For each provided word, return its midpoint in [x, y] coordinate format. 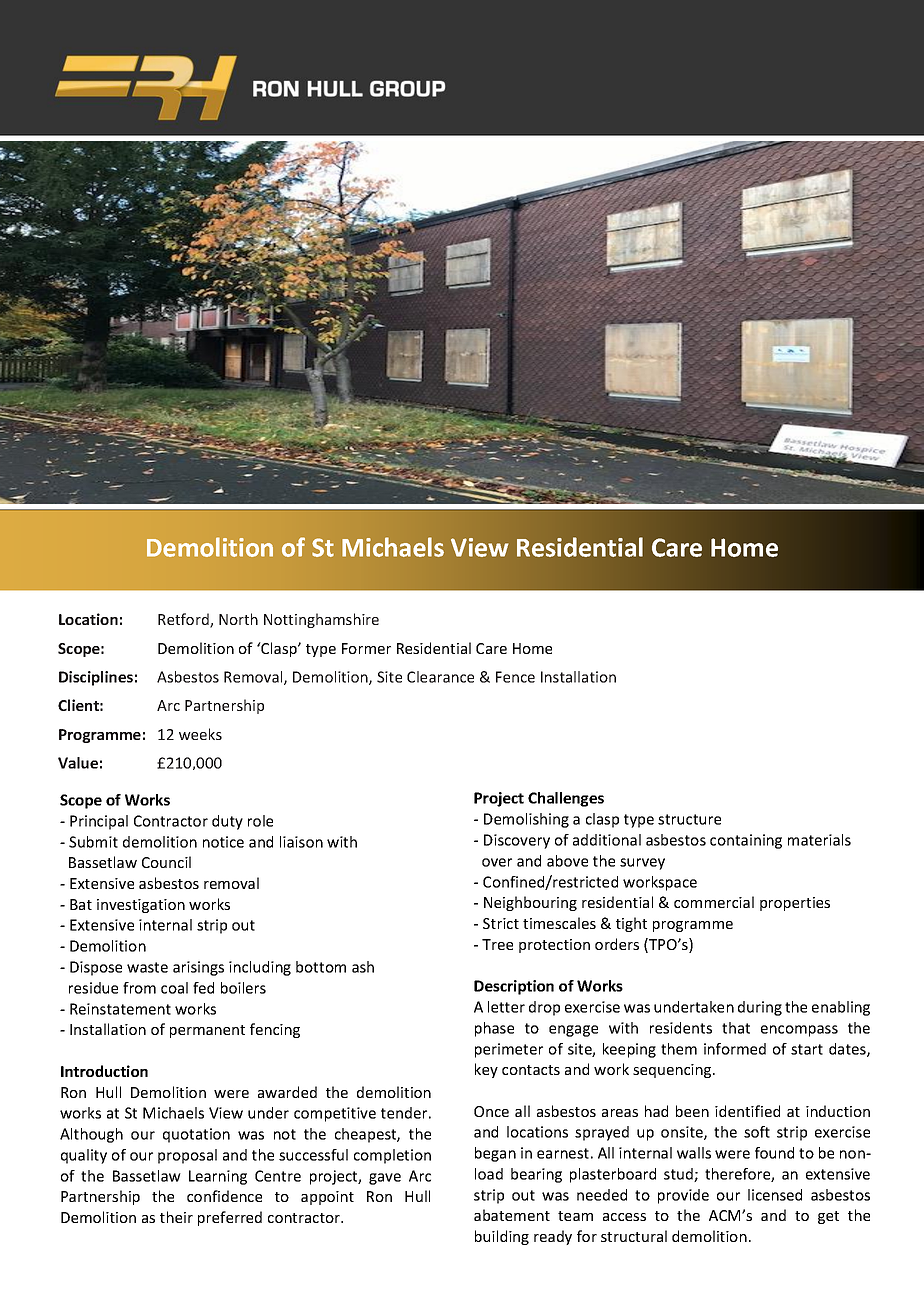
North [238, 619]
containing [746, 841]
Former [366, 648]
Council [166, 862]
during [760, 1008]
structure [689, 819]
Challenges [566, 799]
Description [514, 987]
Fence [515, 677]
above [567, 861]
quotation [196, 1135]
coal [174, 988]
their [176, 1217]
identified [747, 1111]
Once [491, 1111]
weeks [200, 734]
